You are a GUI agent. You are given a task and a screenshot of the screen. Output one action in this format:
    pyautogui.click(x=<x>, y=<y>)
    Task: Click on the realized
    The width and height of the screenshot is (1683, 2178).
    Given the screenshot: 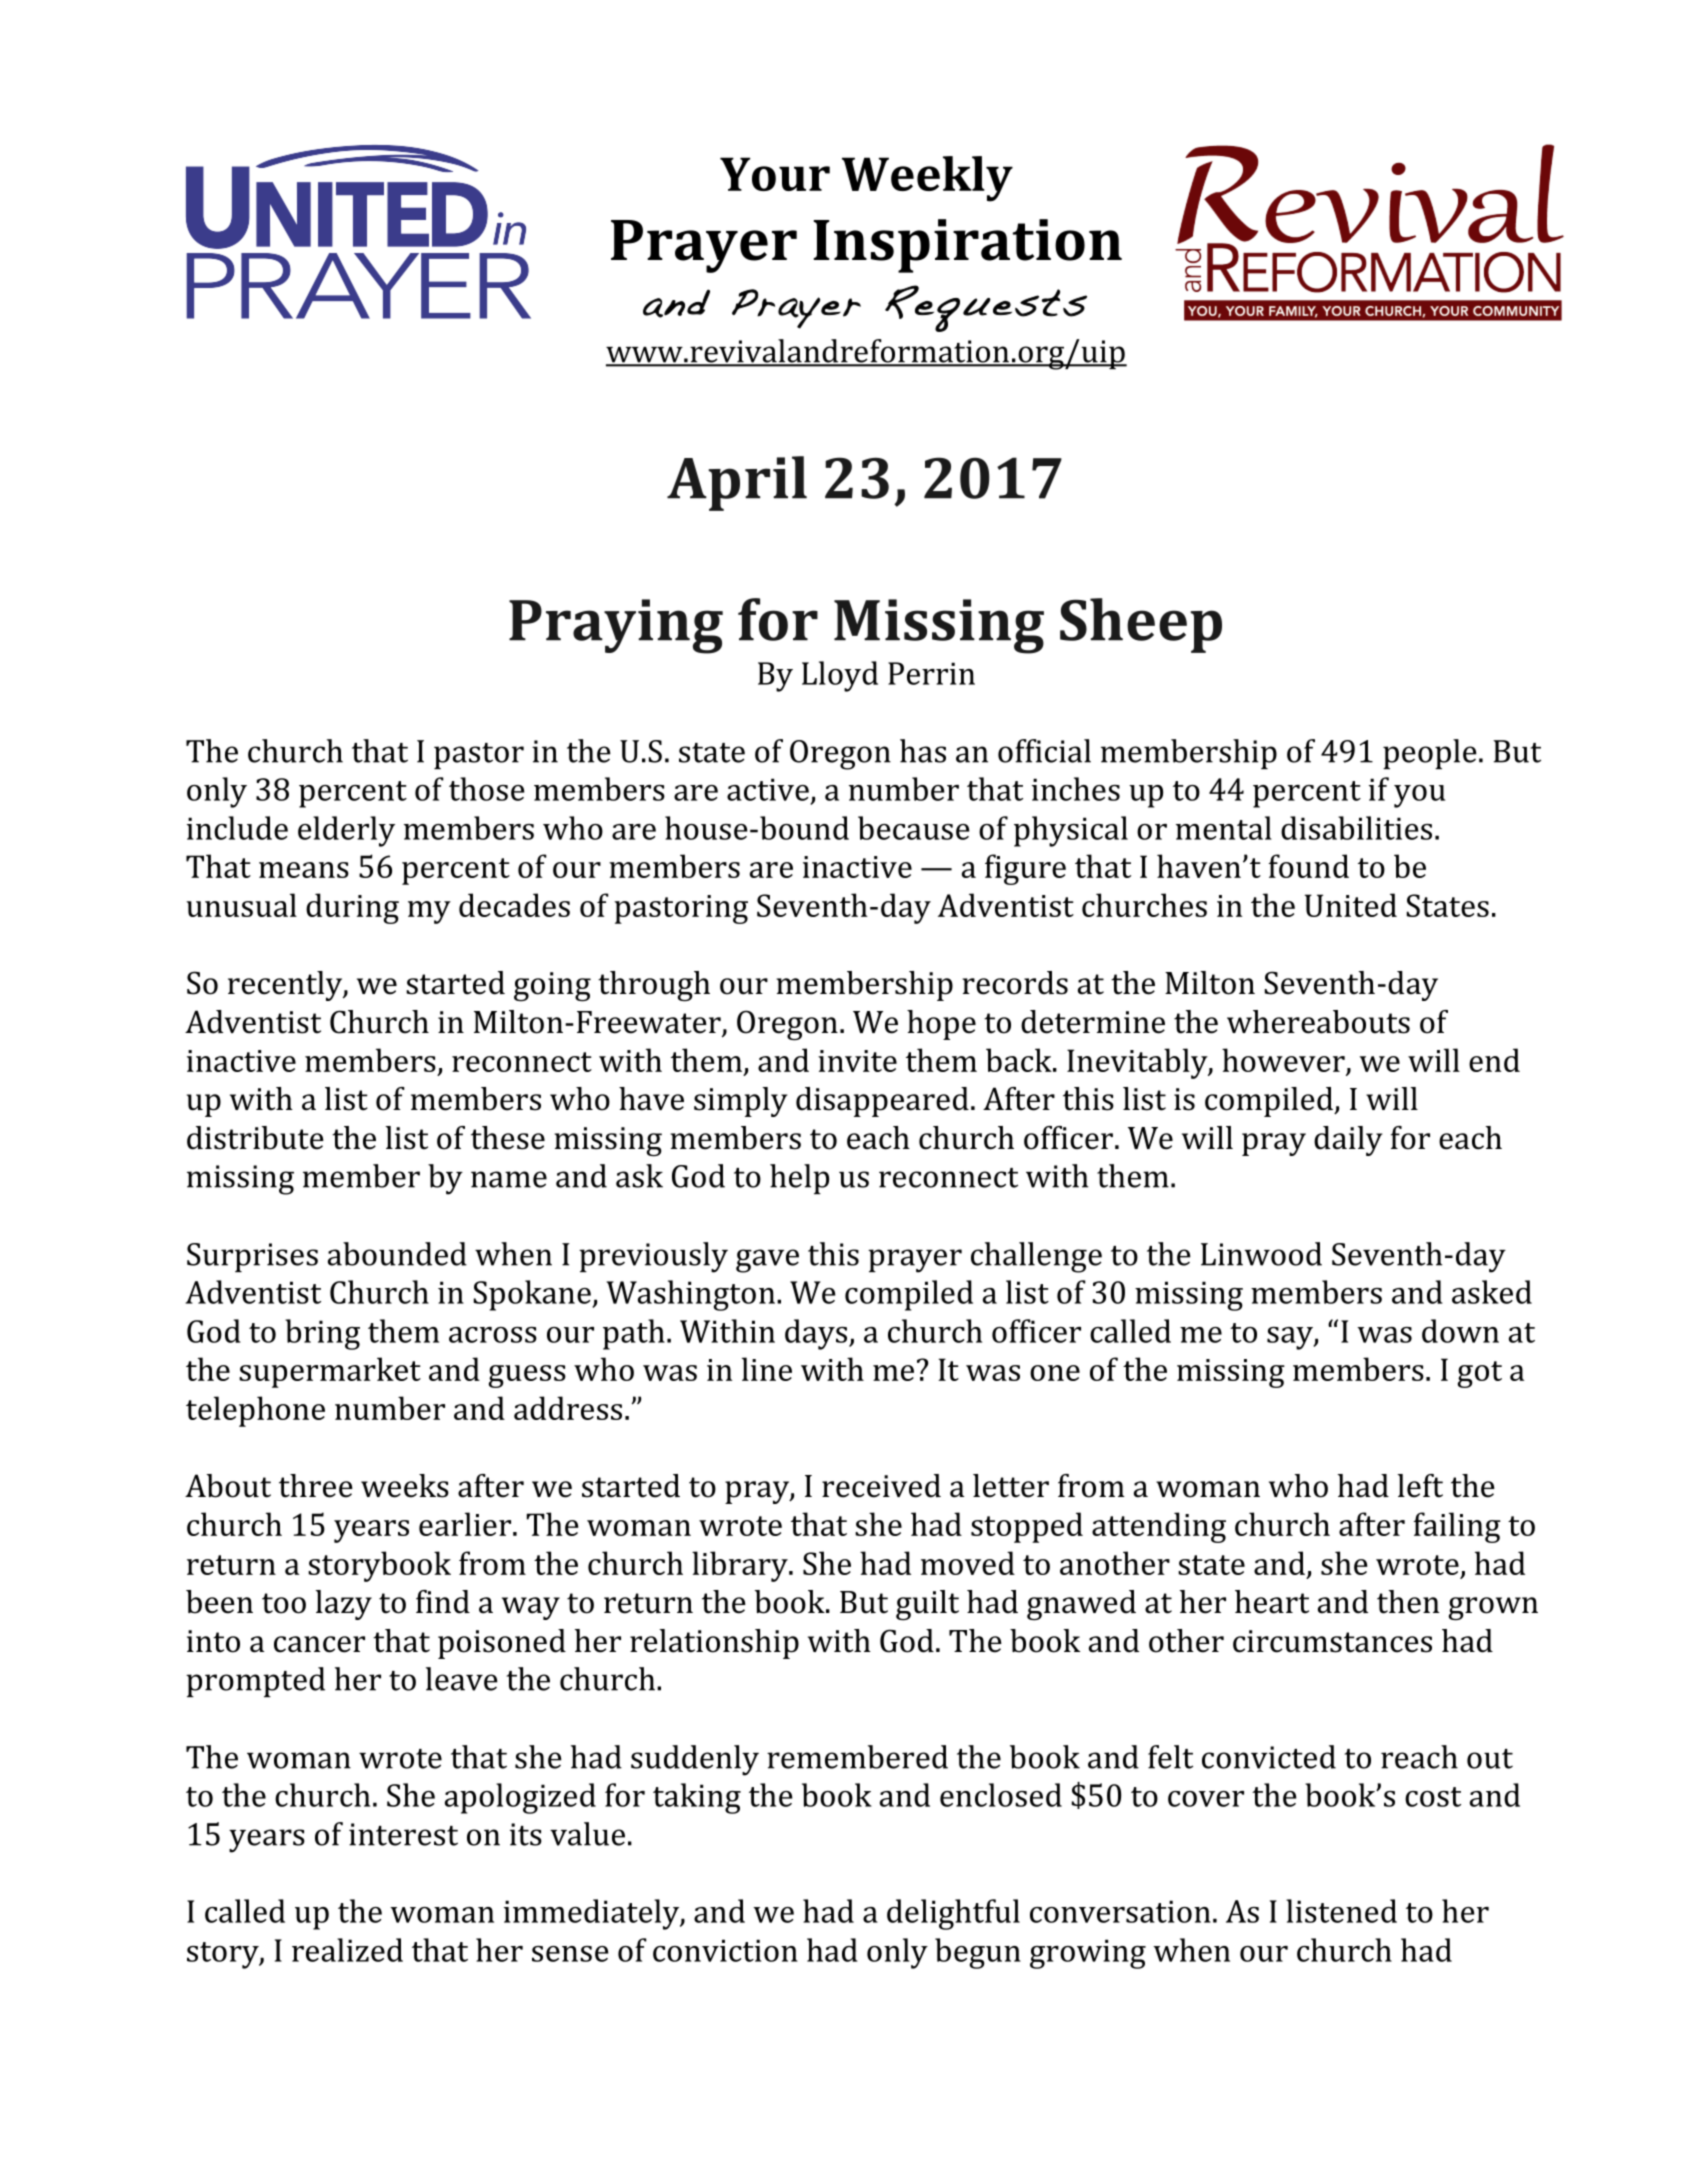 What is the action you would take?
    pyautogui.click(x=347, y=1950)
